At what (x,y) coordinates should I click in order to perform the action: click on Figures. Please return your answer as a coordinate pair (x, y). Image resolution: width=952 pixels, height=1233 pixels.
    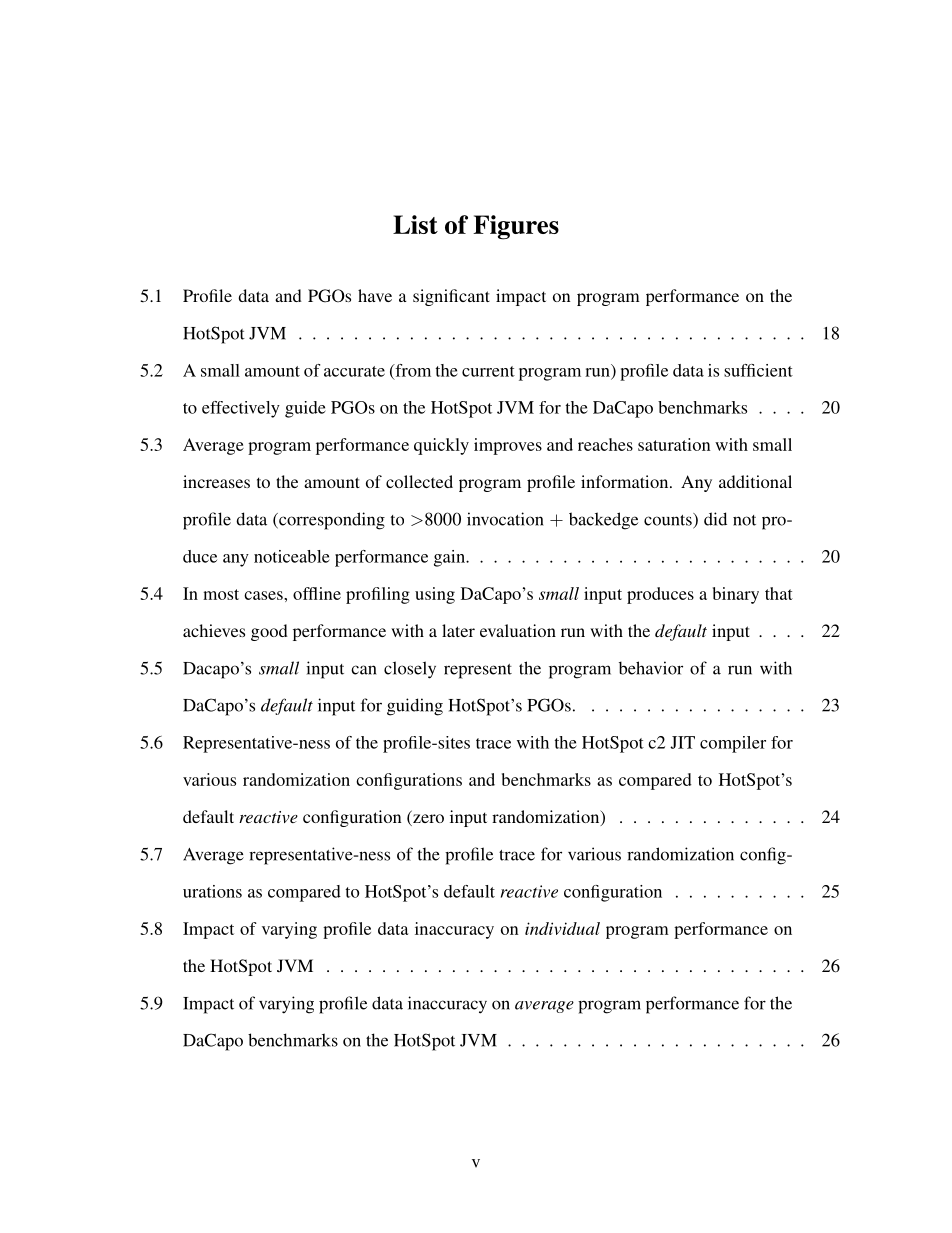
    Looking at the image, I should click on (516, 227).
